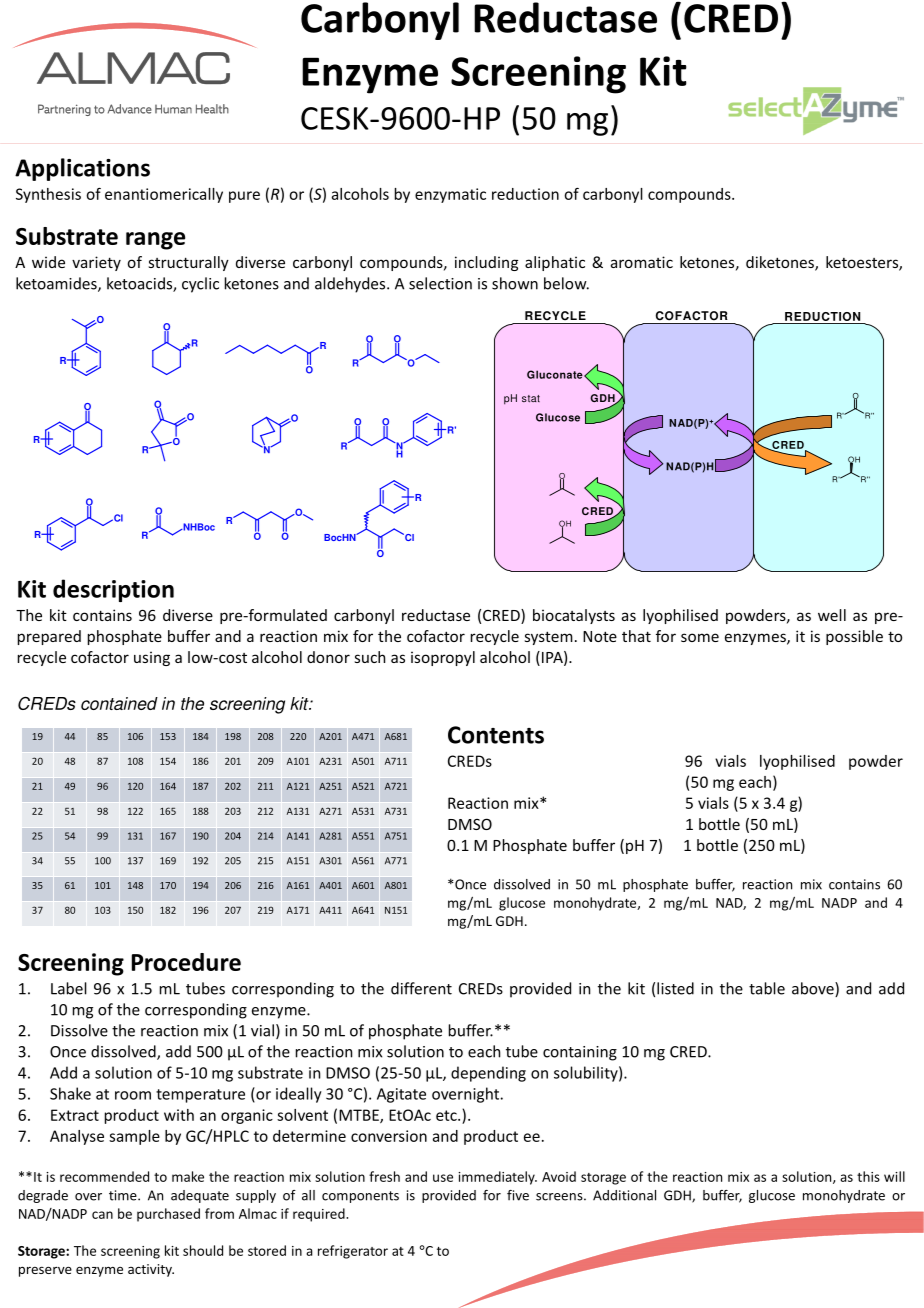  What do you see at coordinates (450, 195) in the screenshot?
I see `enzymatic` at bounding box center [450, 195].
